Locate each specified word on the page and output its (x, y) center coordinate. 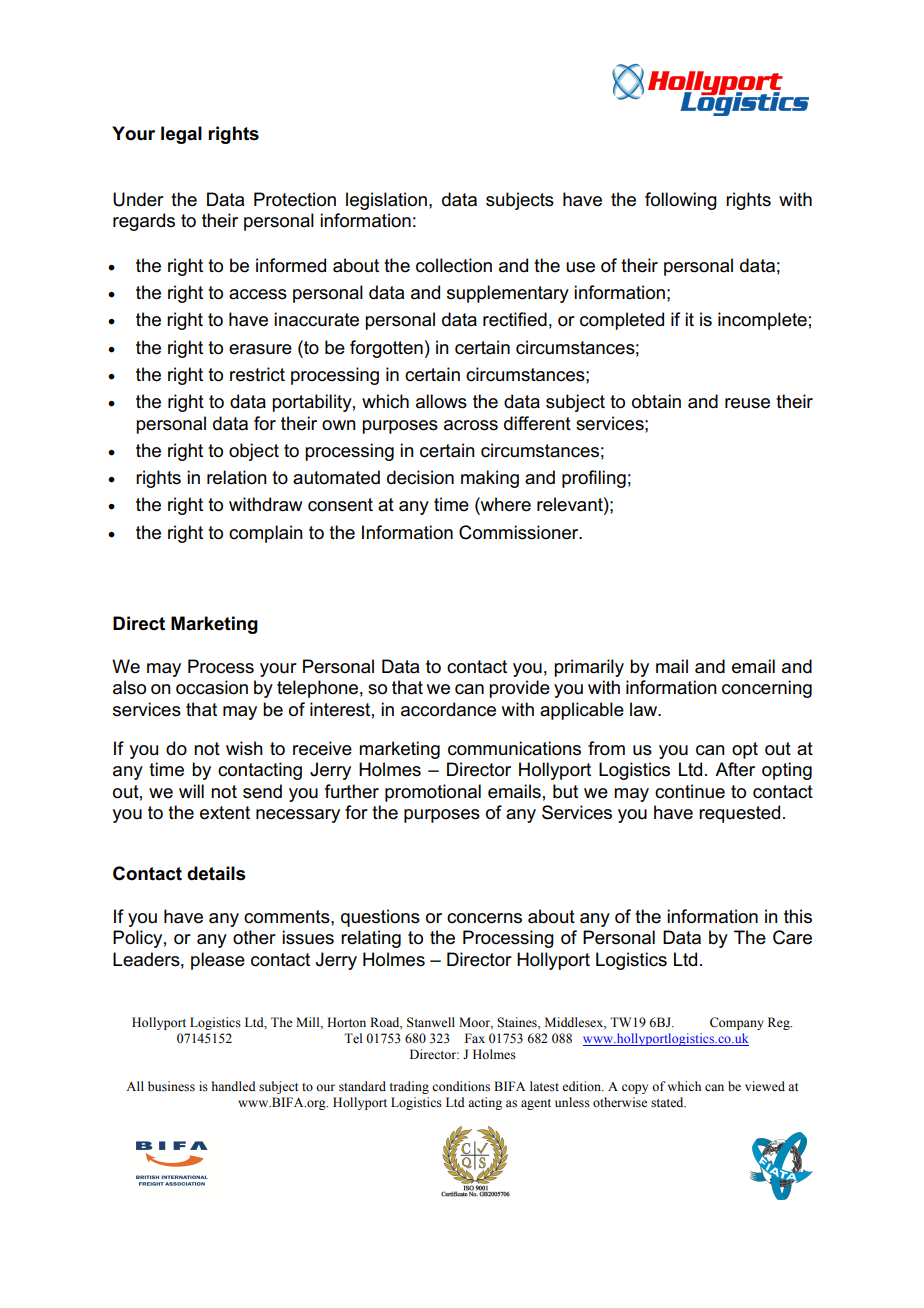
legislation (386, 201)
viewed (765, 1086)
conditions (461, 1086)
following (681, 201)
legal (181, 135)
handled (234, 1086)
